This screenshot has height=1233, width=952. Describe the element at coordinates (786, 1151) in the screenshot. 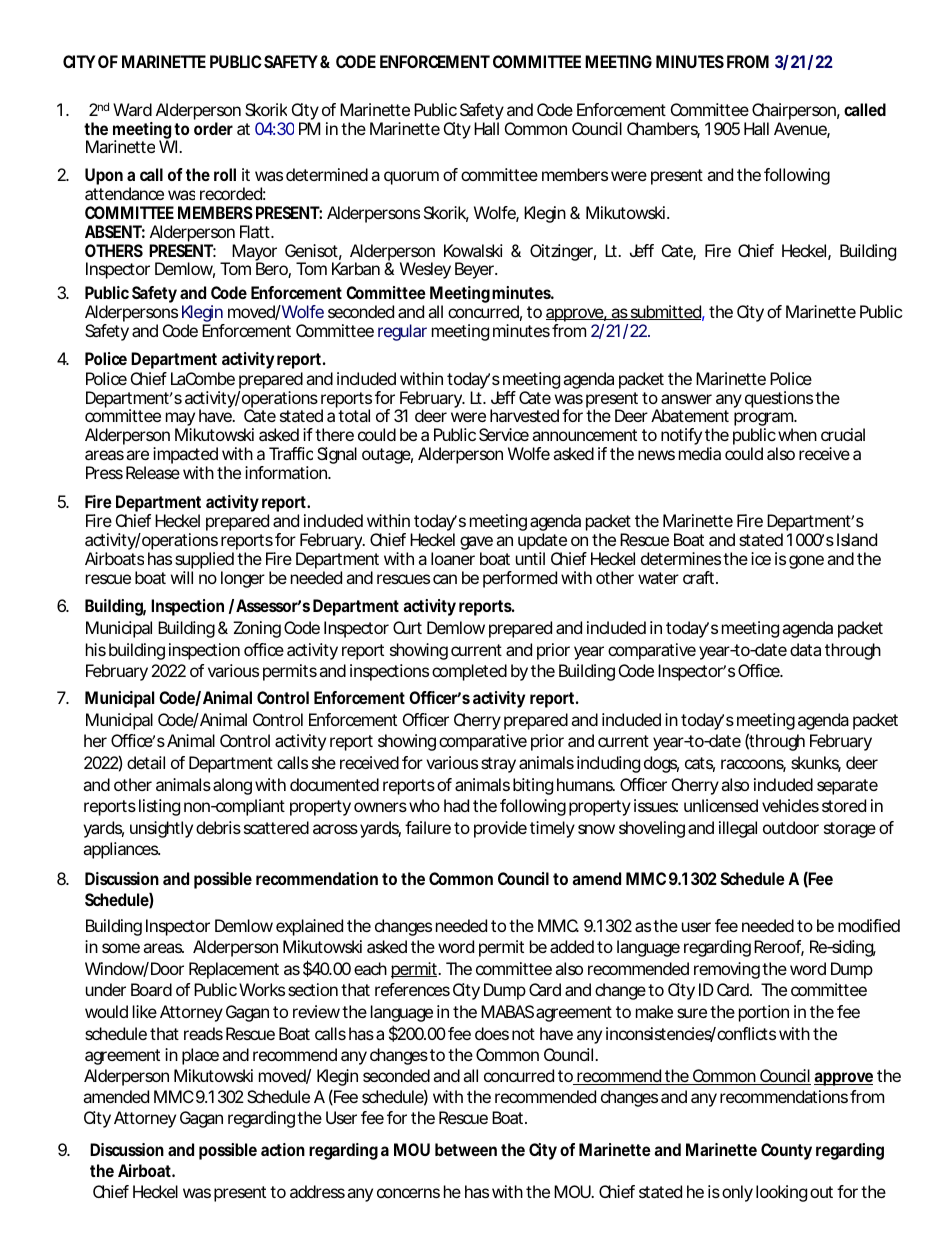

I see `County` at that location.
